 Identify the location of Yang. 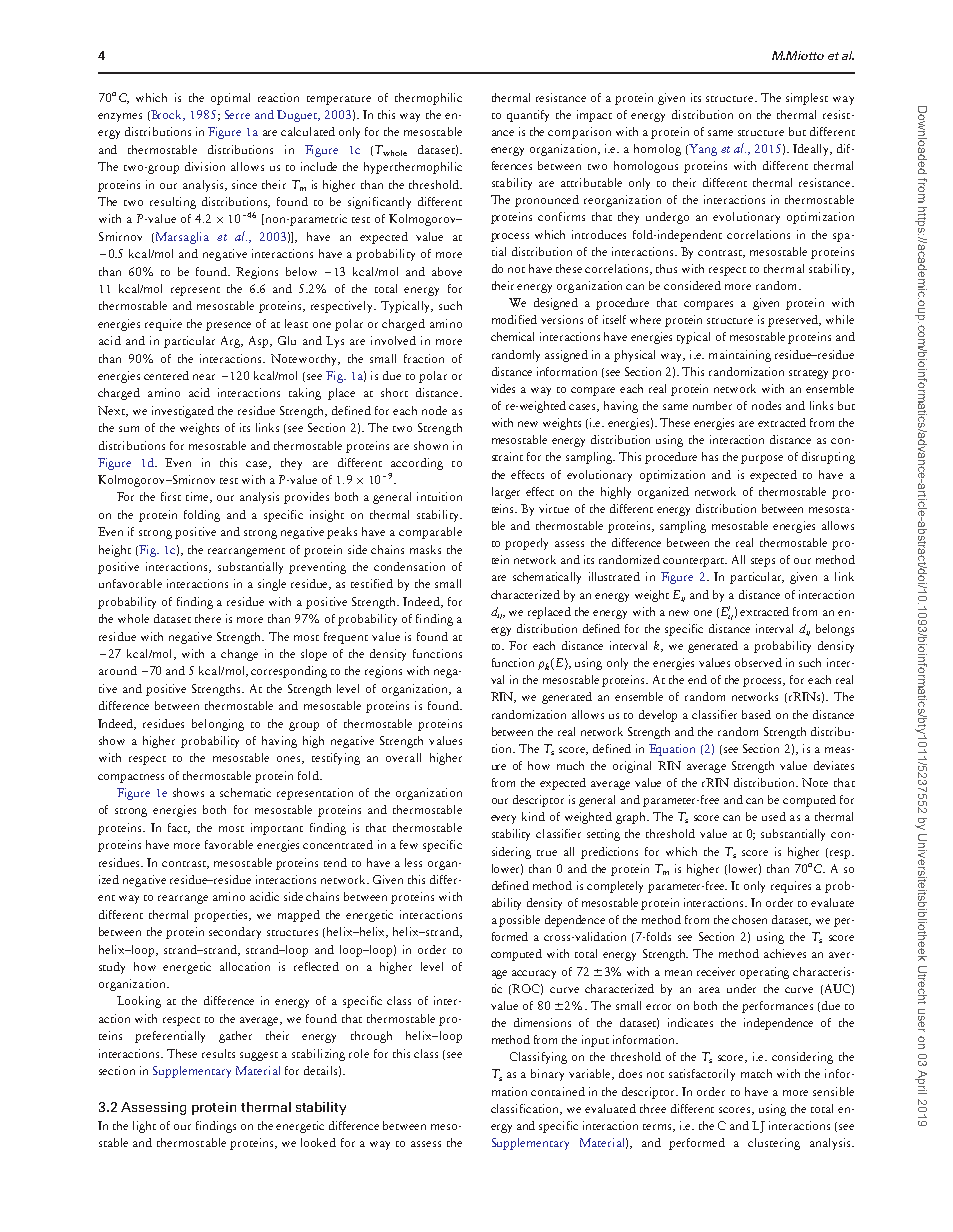
(702, 150).
